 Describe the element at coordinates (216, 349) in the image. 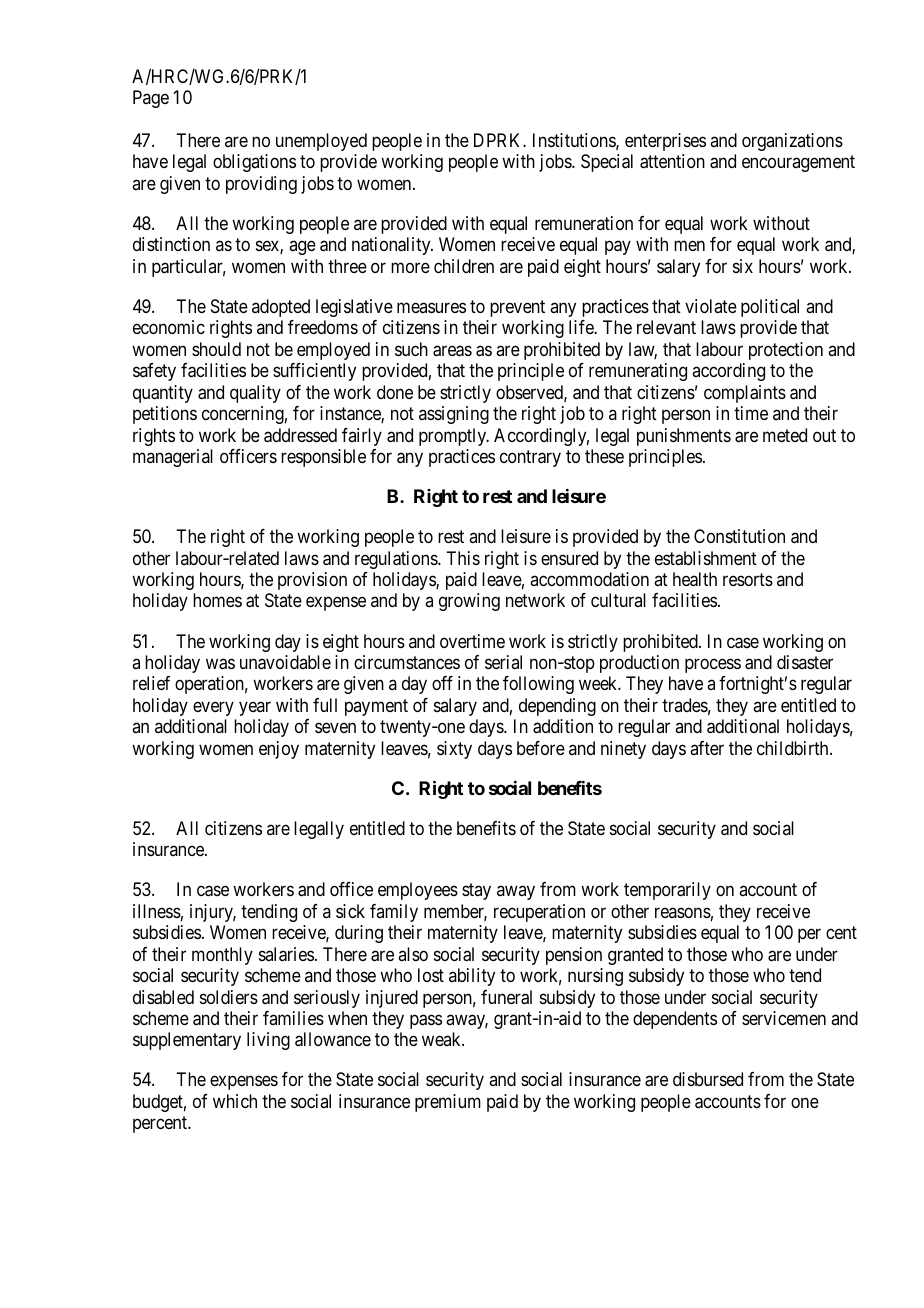

I see `should` at that location.
